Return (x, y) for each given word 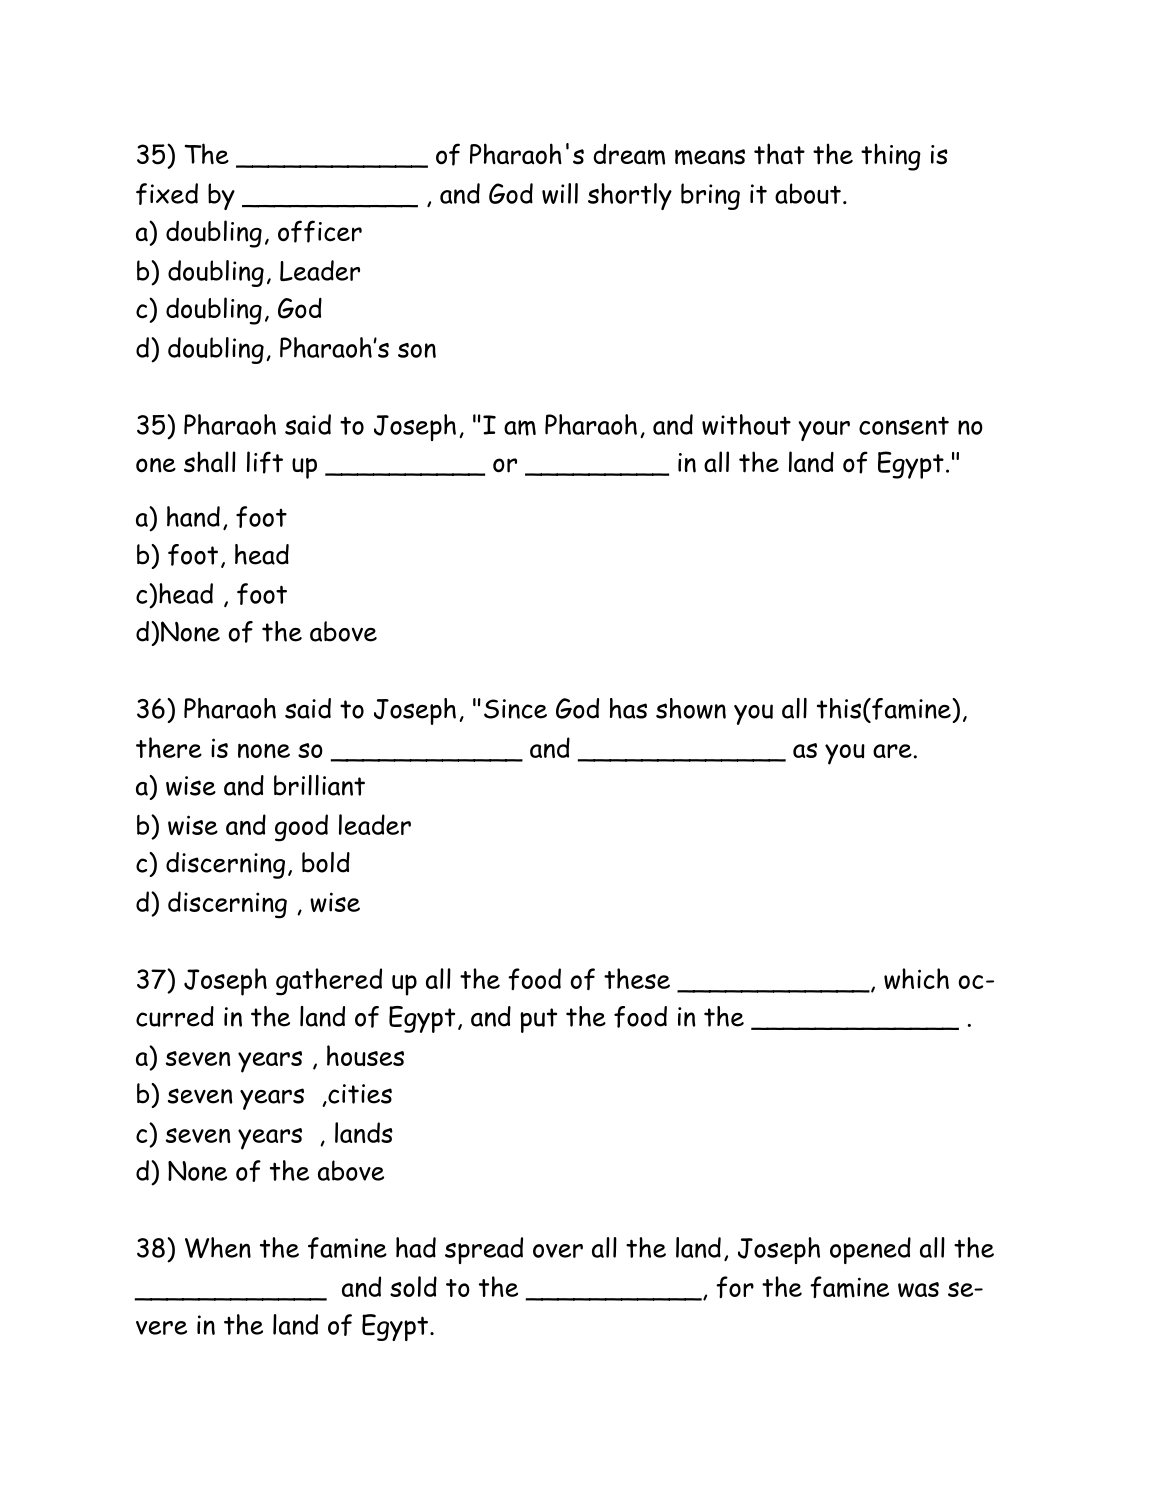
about (808, 193)
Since (515, 709)
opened (870, 1250)
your (824, 431)
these (637, 978)
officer (320, 231)
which (916, 978)
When (218, 1247)
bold (326, 862)
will (560, 193)
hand (193, 516)
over (558, 1251)
